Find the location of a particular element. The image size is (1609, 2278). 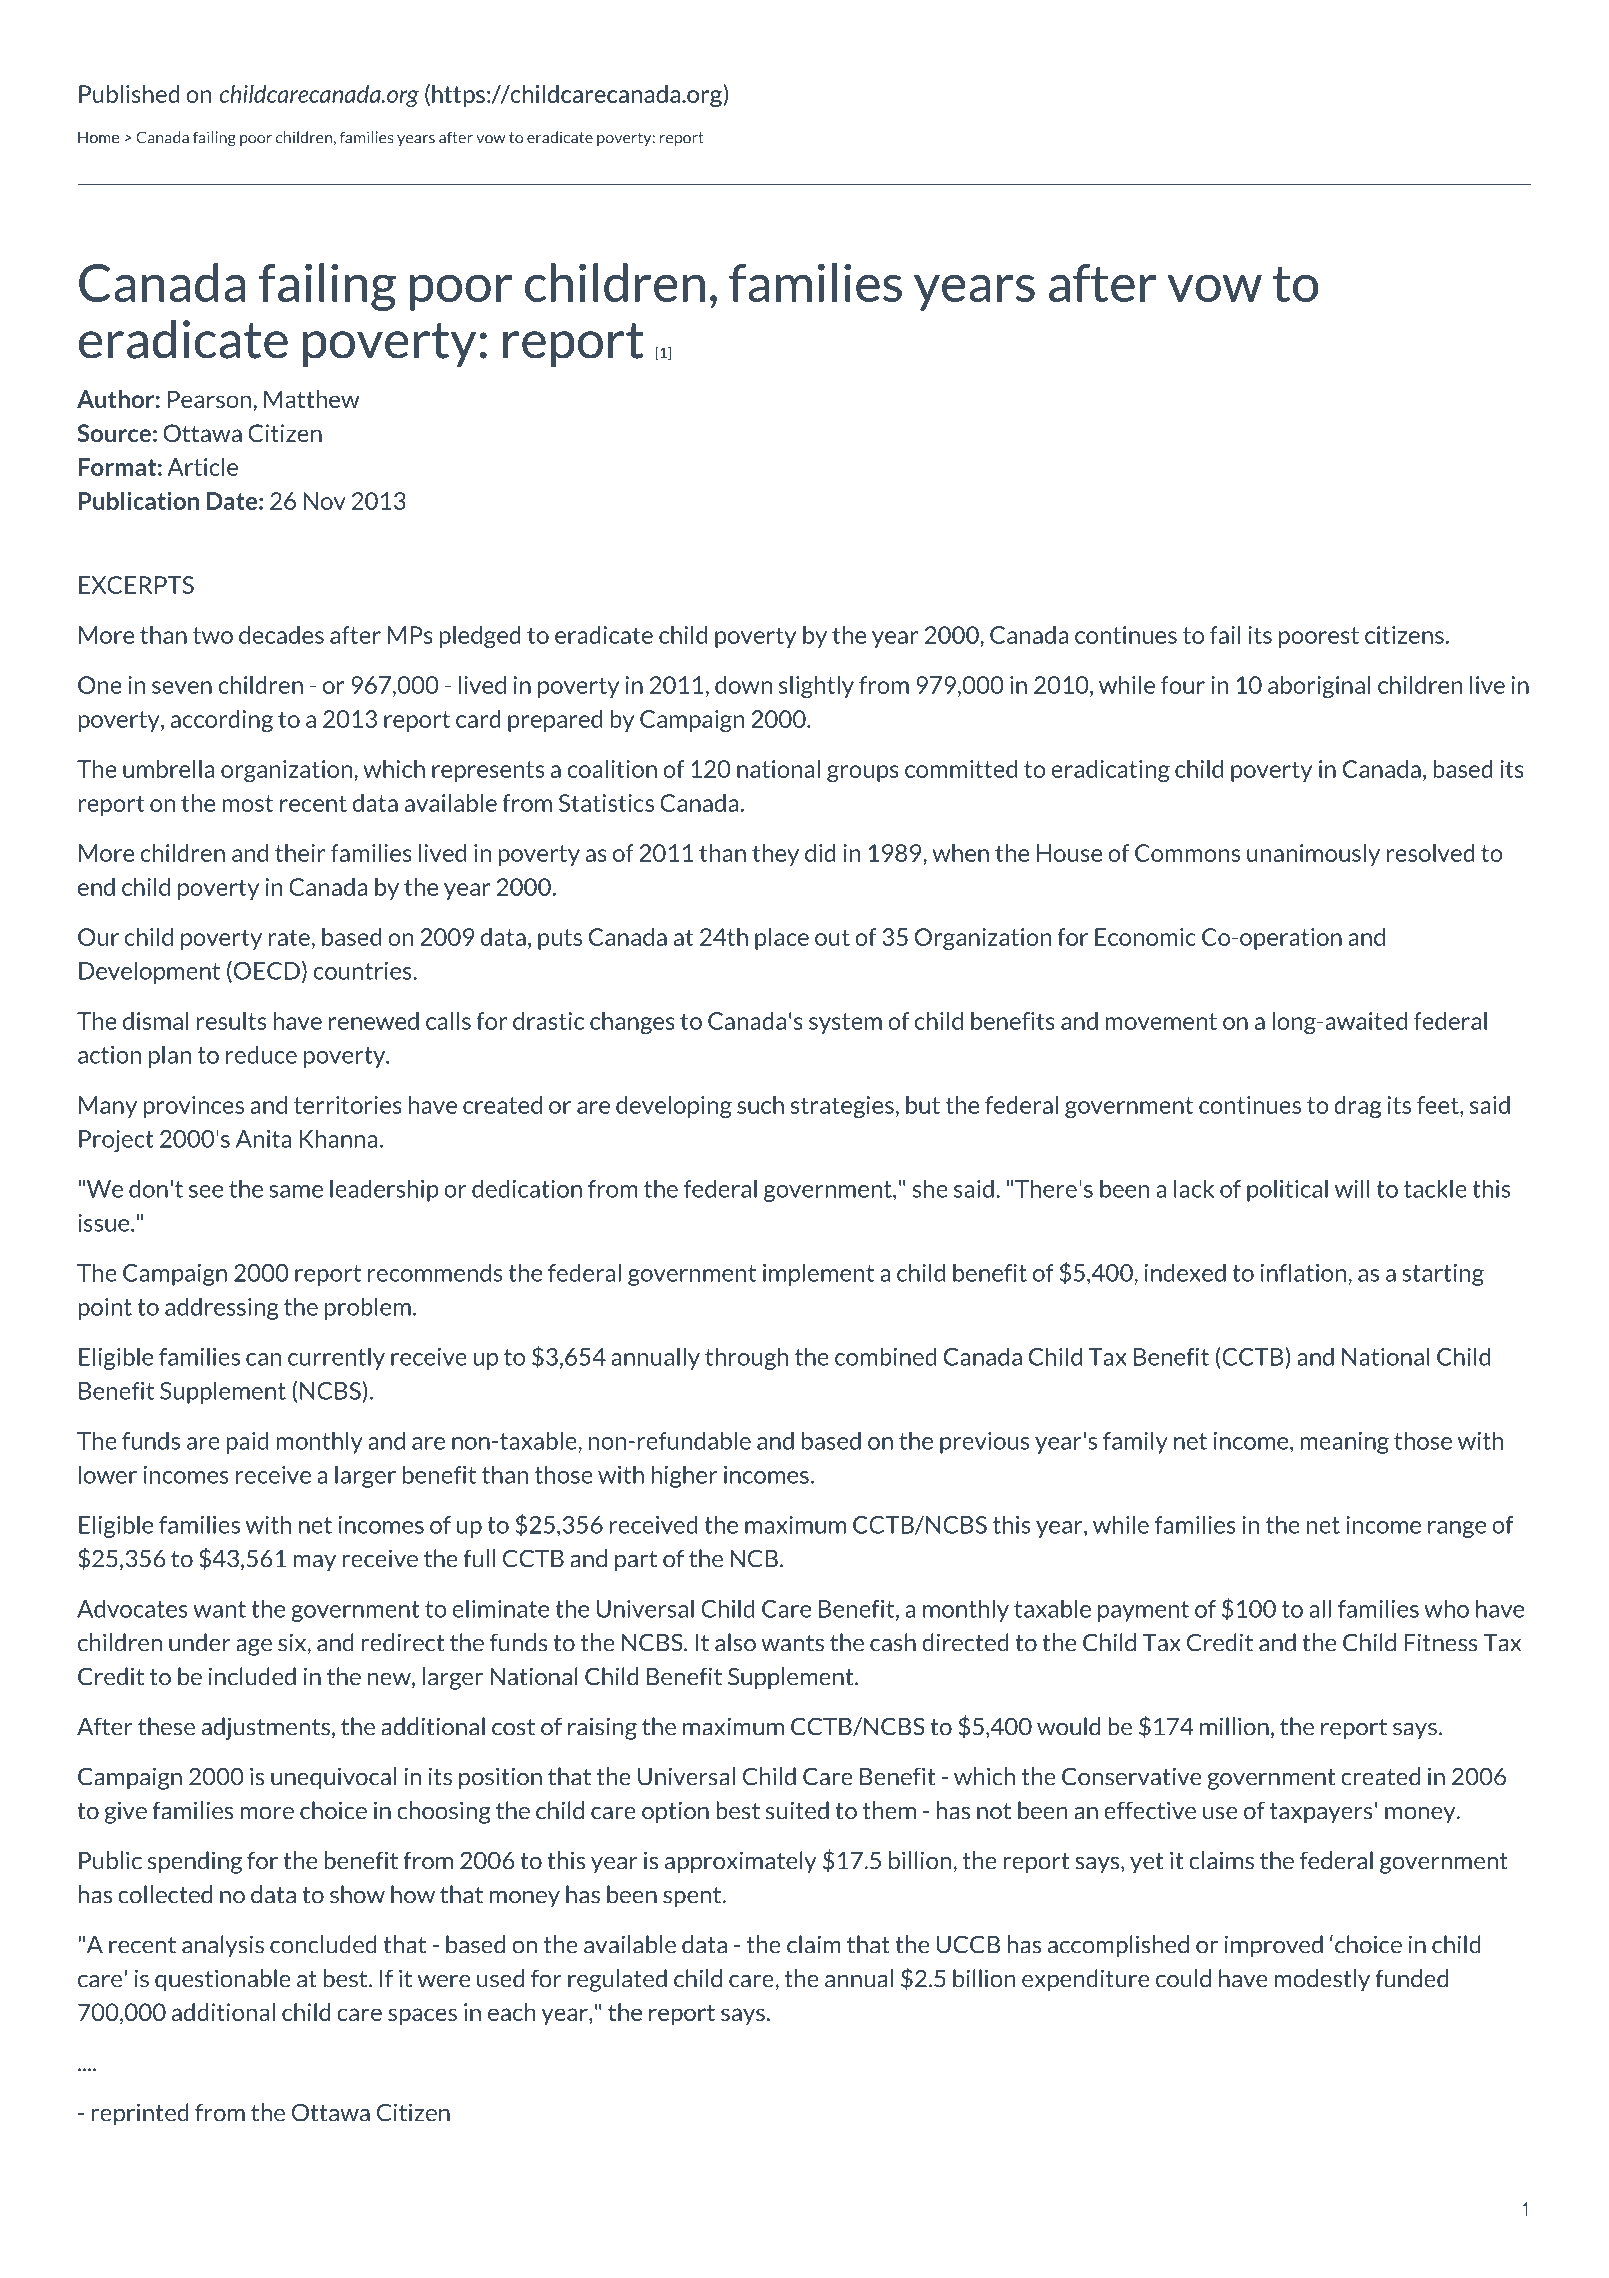

modestly is located at coordinates (1322, 1980).
